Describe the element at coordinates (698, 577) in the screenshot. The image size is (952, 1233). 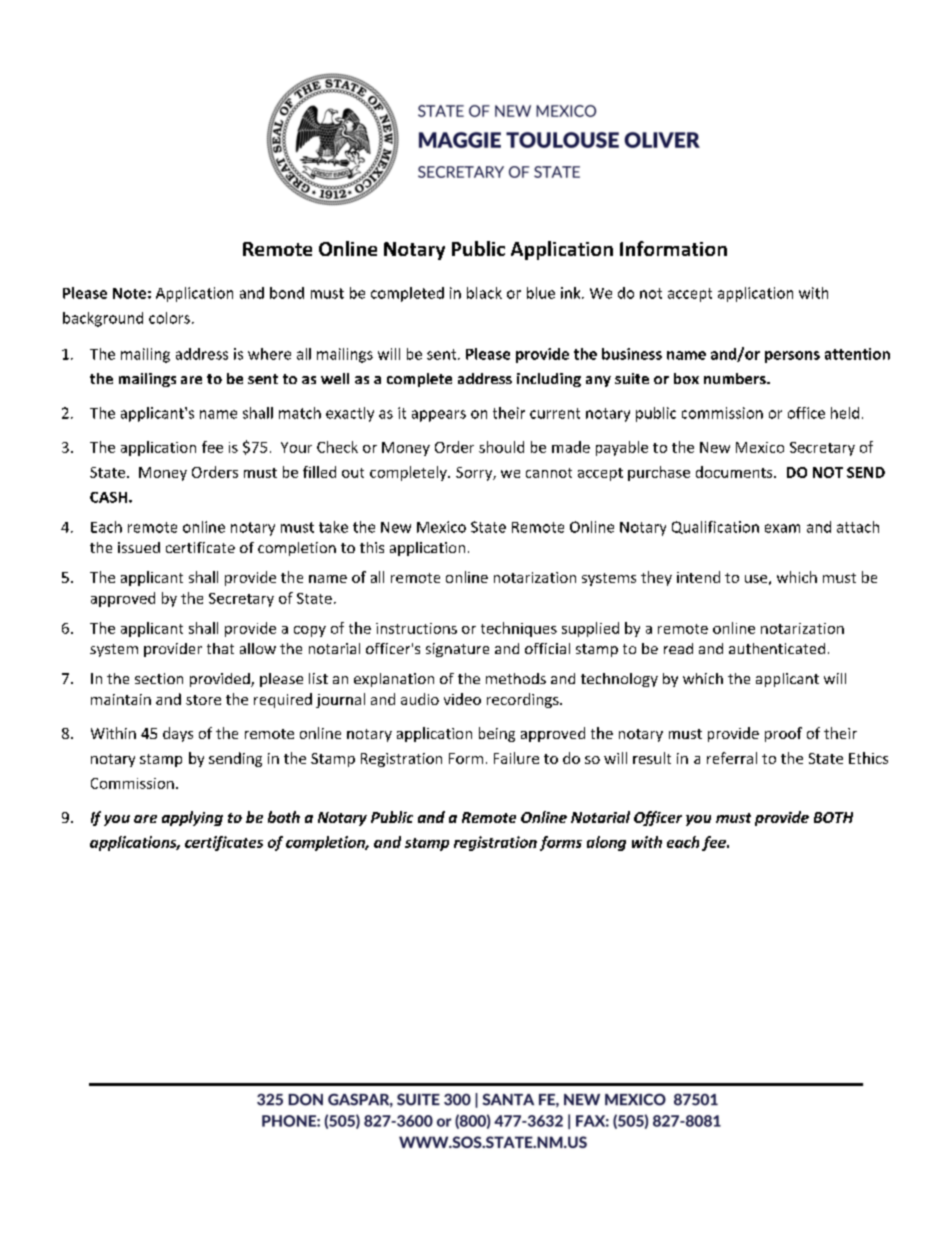
I see `intend` at that location.
